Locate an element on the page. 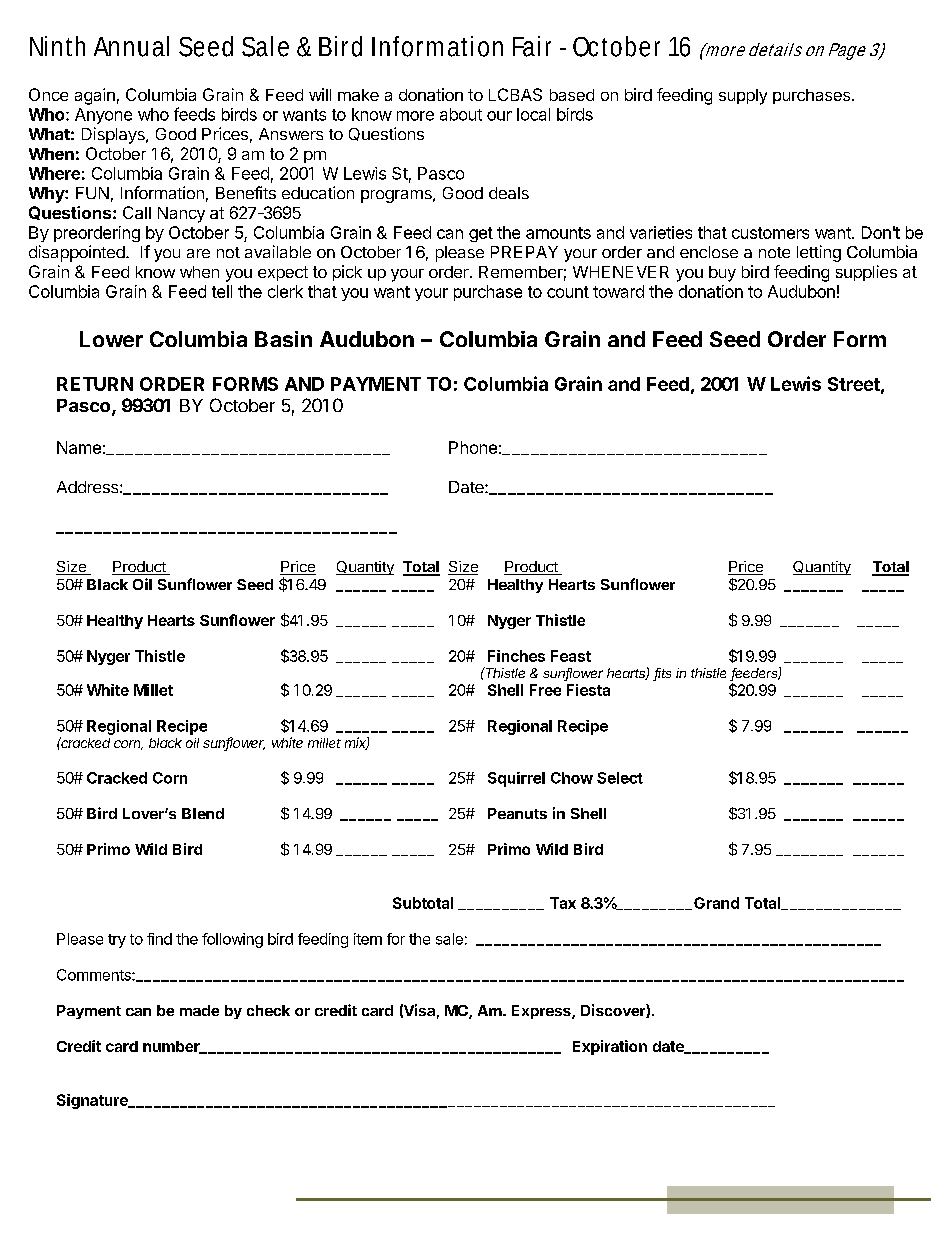 The height and width of the image is (1233, 952). about is located at coordinates (461, 114).
